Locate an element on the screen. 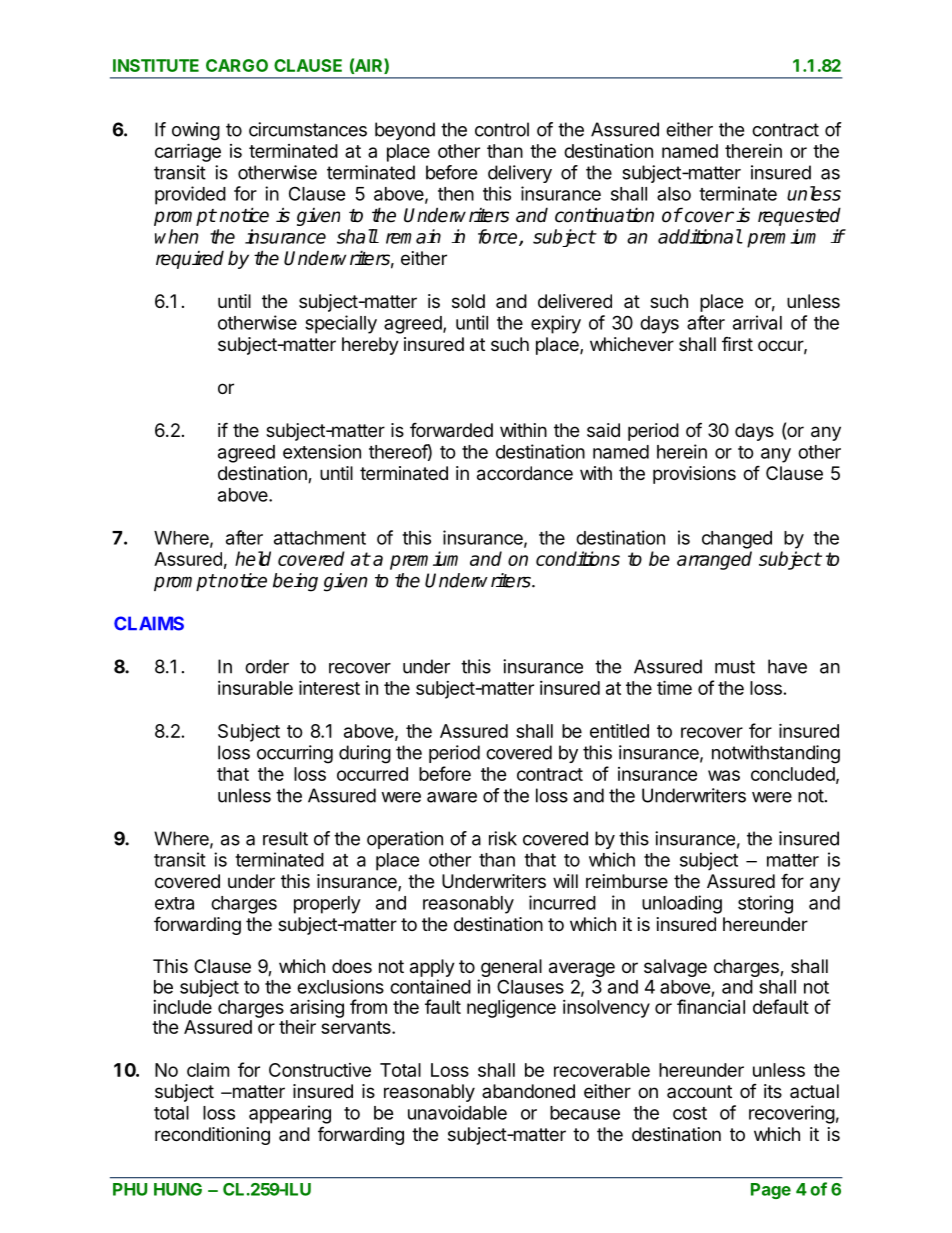  reconditioning is located at coordinates (212, 1136).
